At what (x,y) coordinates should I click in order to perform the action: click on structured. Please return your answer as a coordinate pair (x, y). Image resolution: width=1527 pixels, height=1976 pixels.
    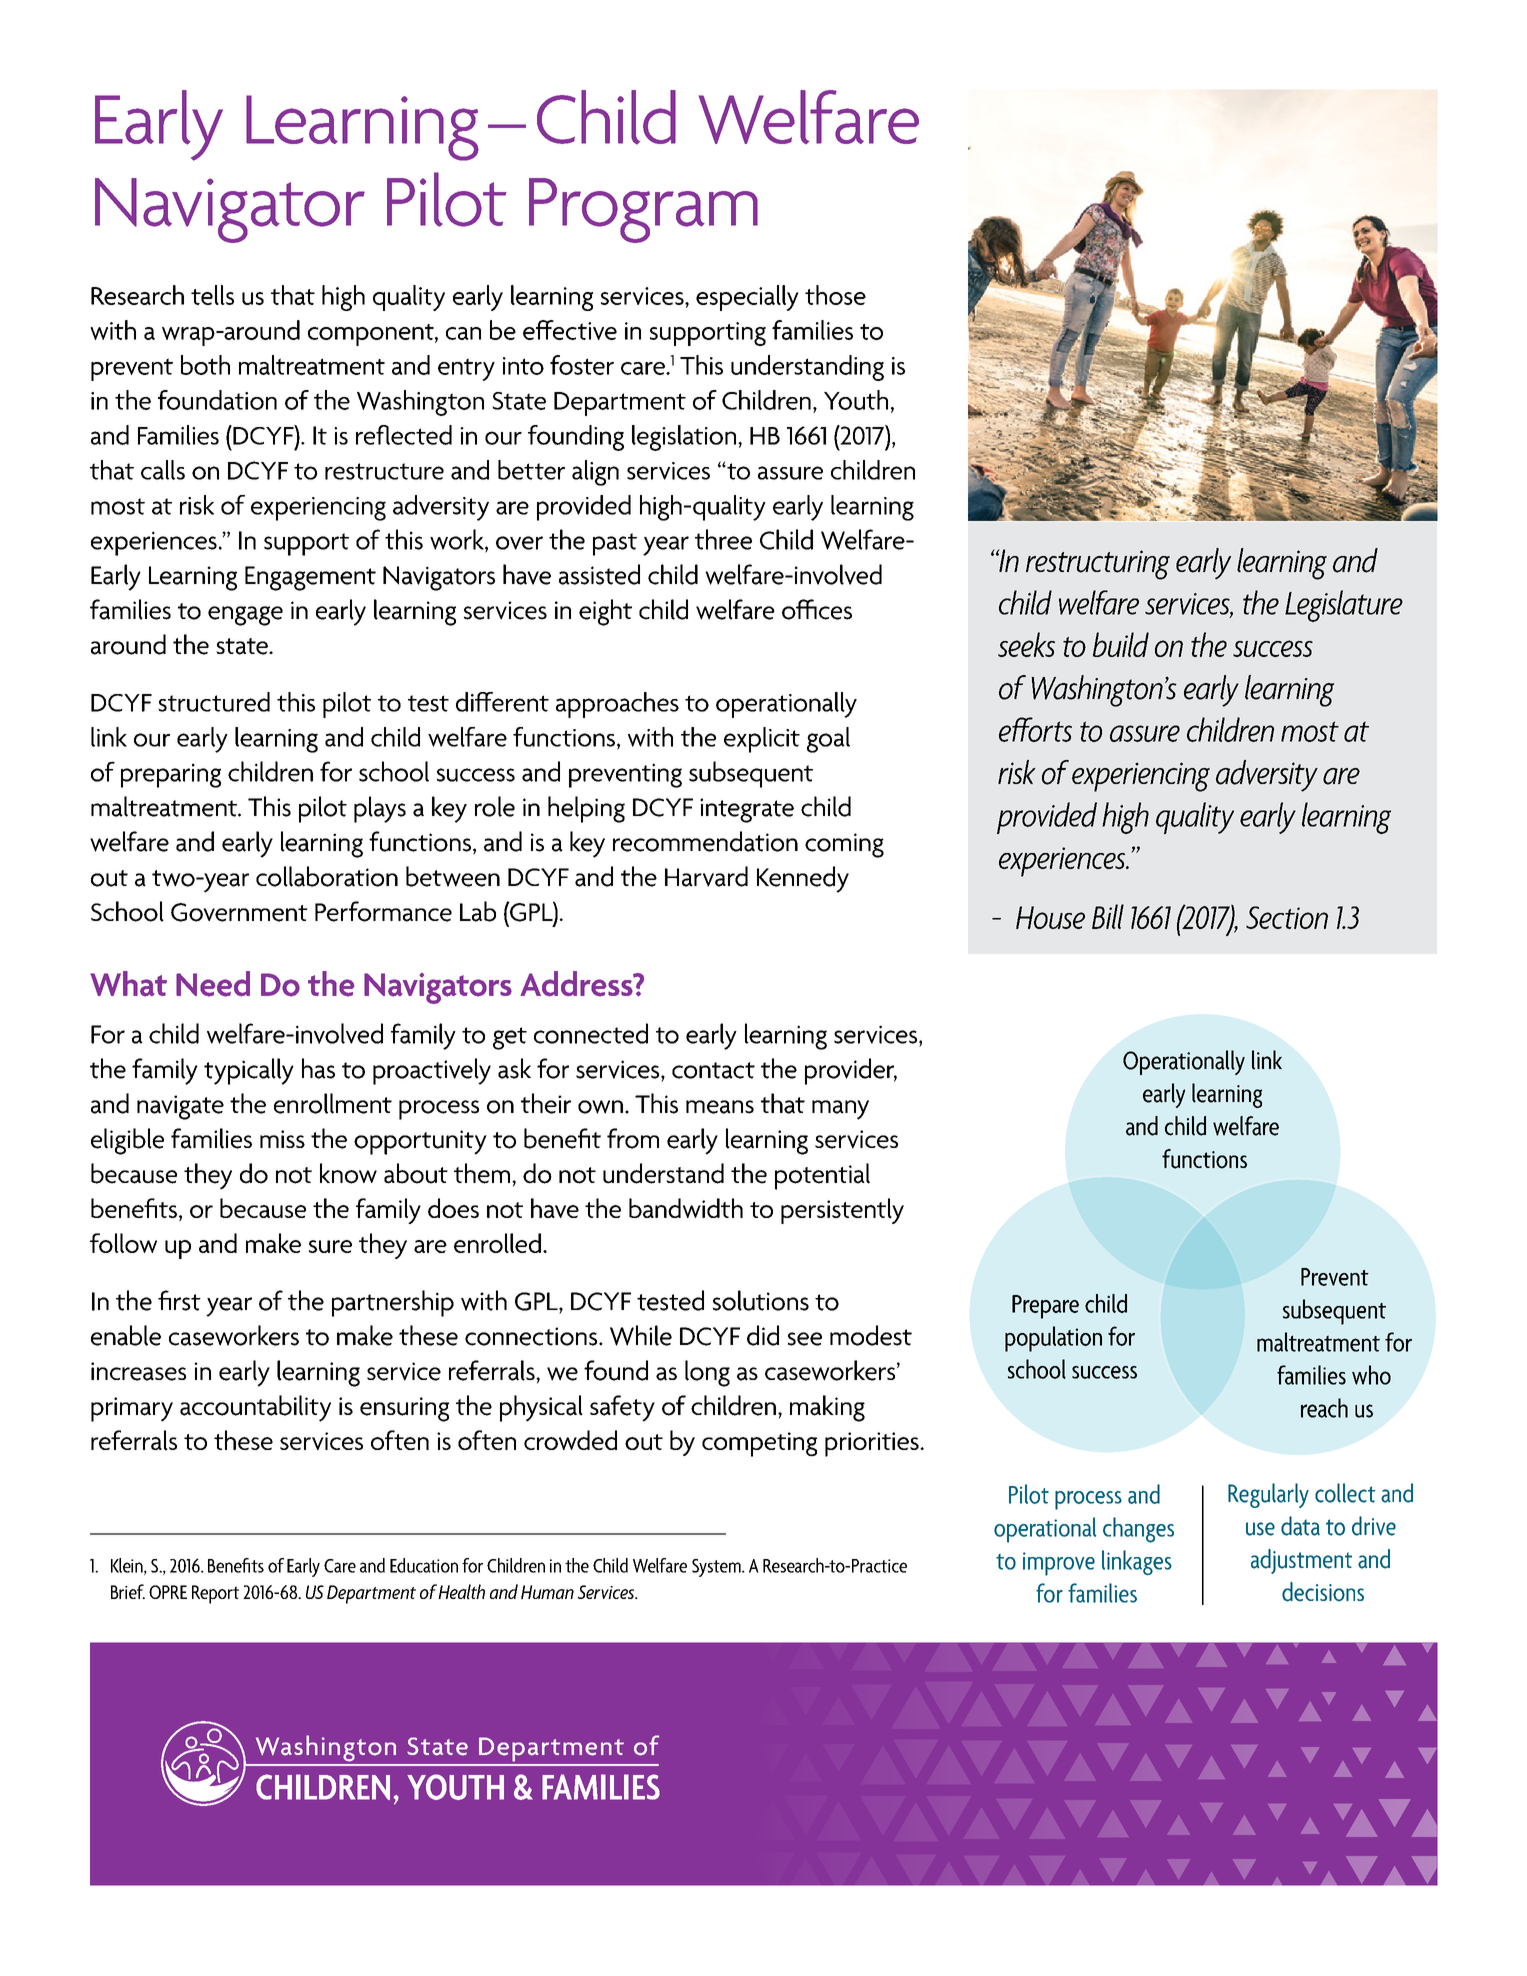
    Looking at the image, I should click on (214, 702).
